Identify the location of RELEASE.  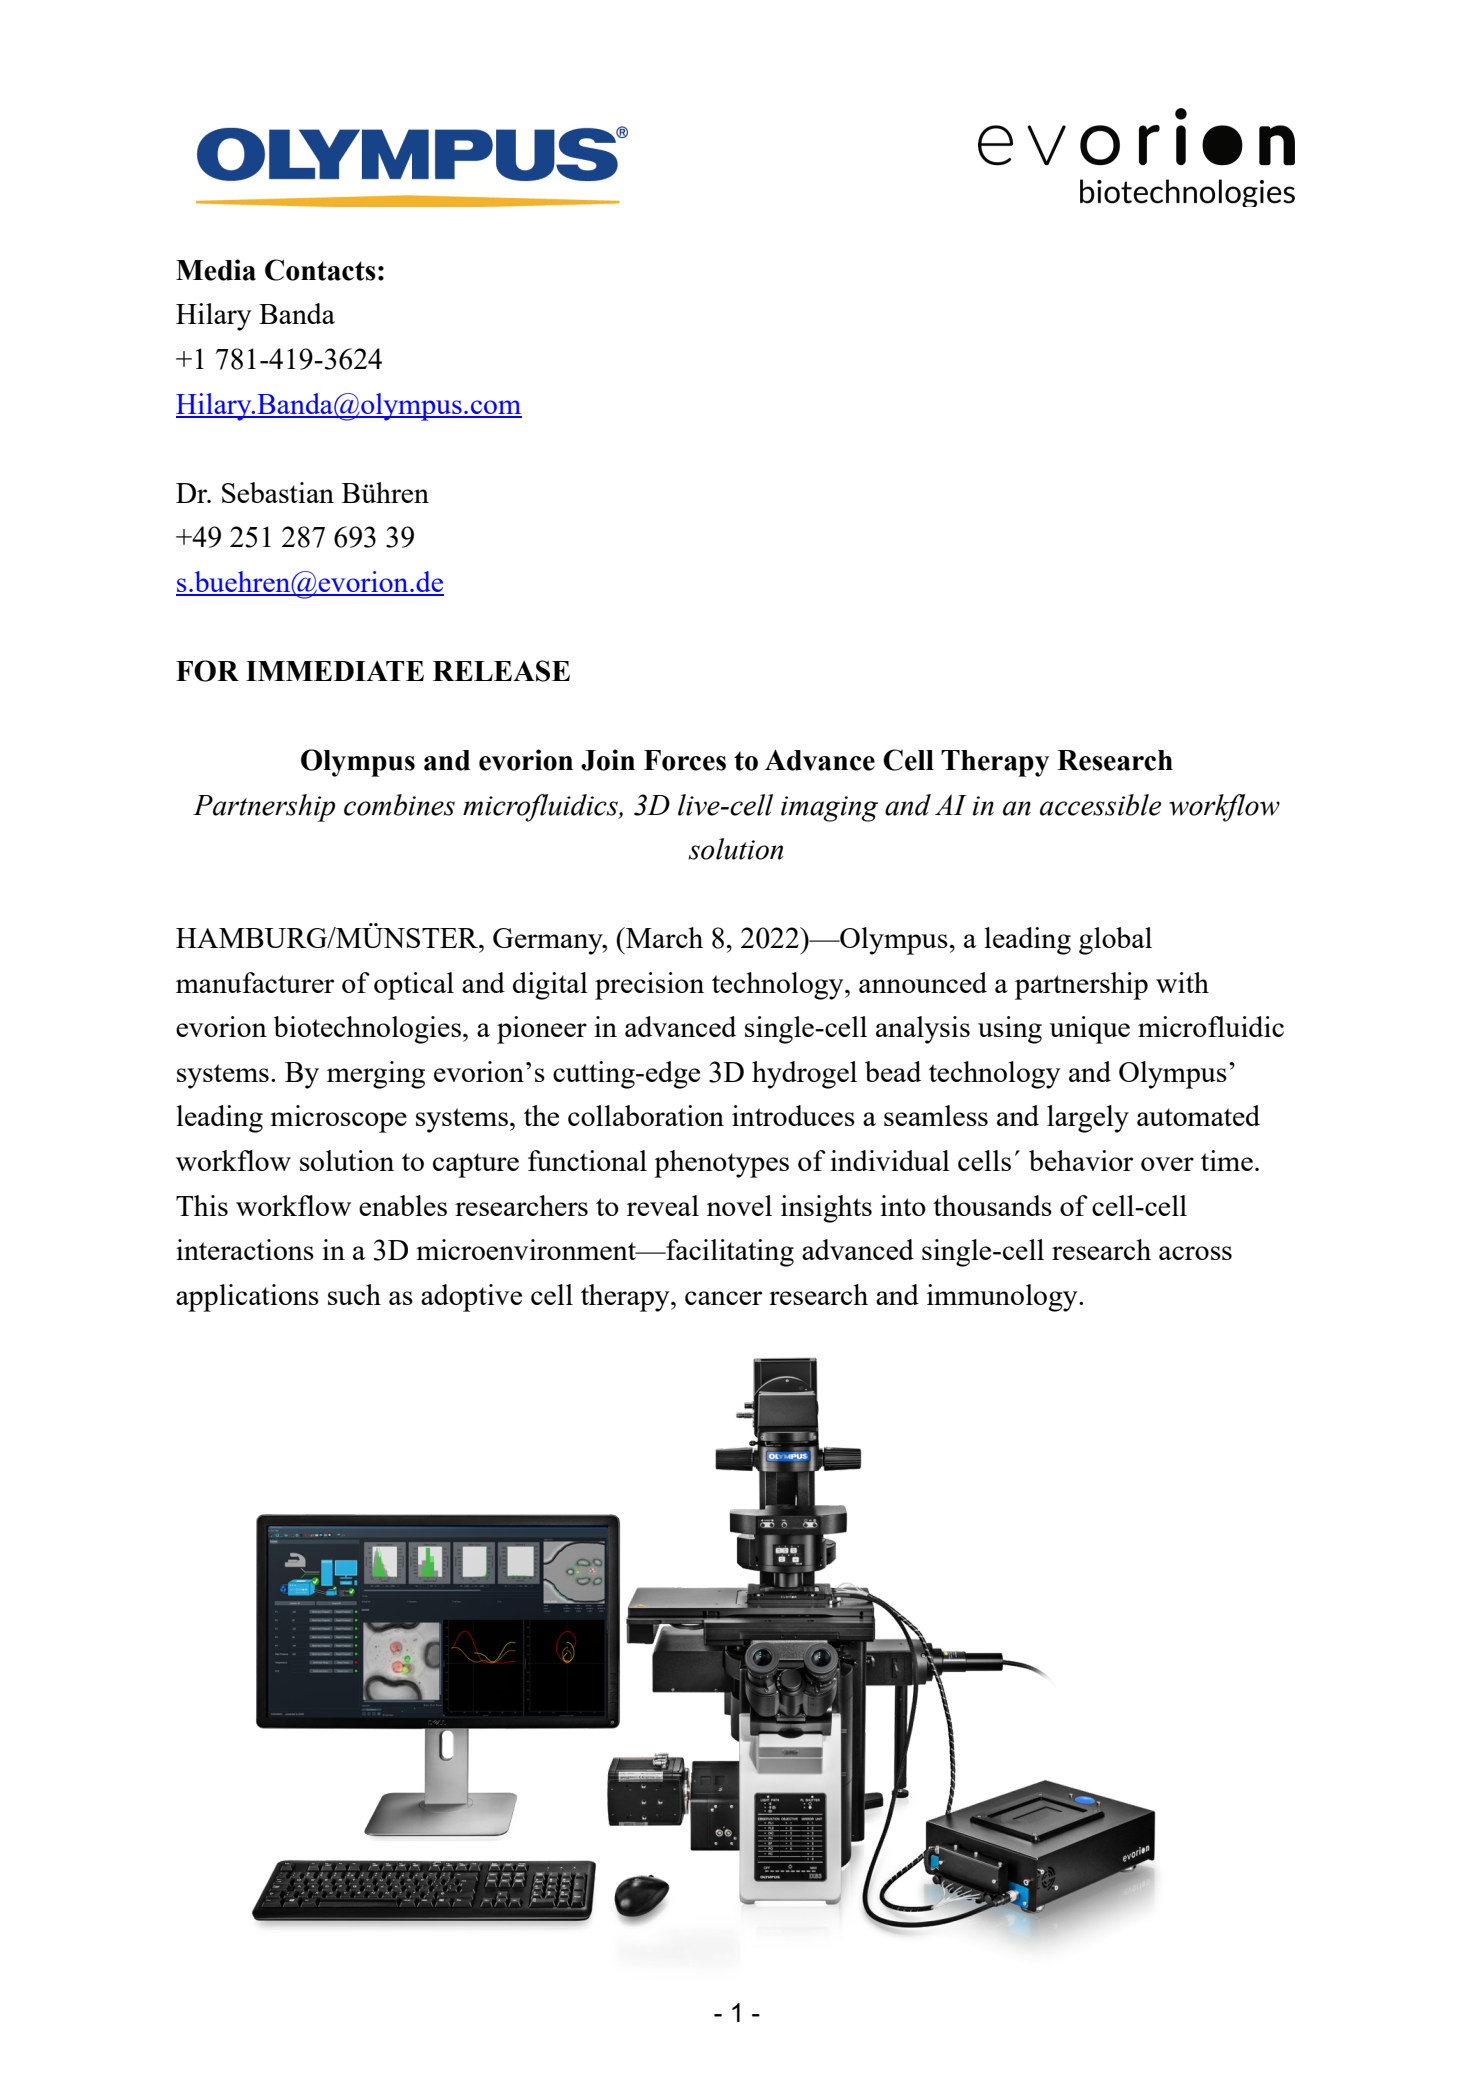
(501, 671).
